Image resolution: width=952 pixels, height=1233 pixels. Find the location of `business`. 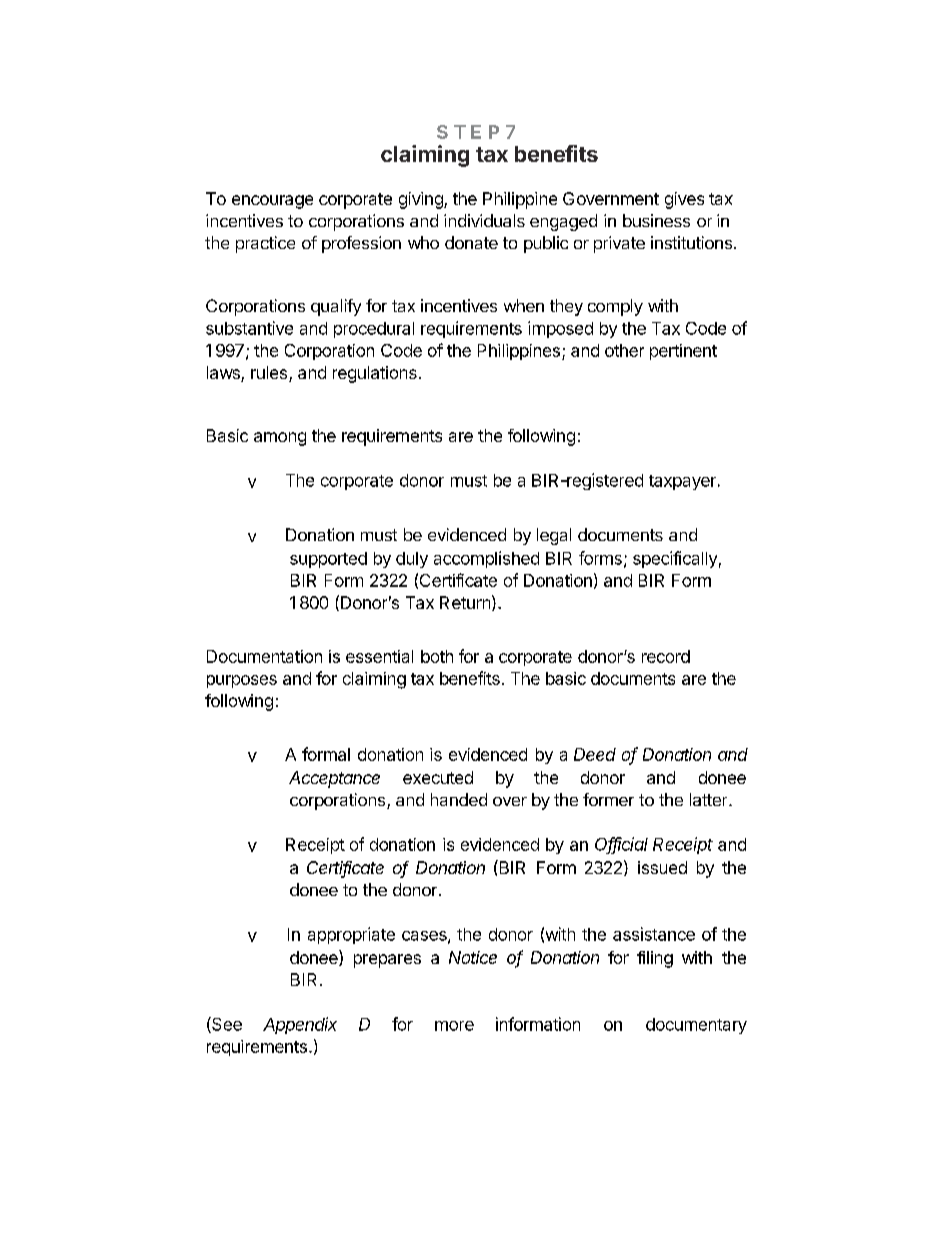

business is located at coordinates (656, 220).
